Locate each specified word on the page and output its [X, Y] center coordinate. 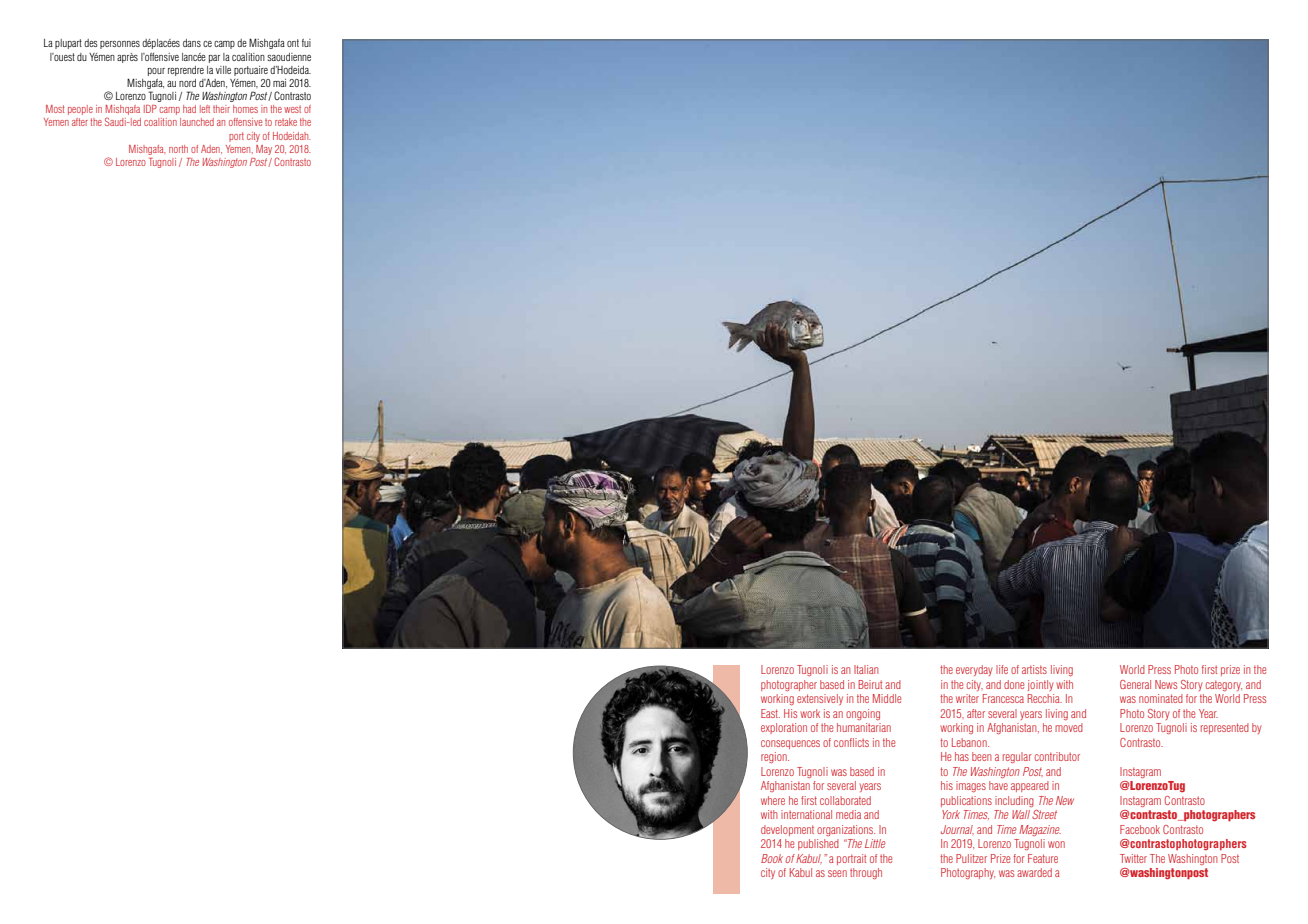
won [1056, 844]
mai [279, 83]
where [773, 800]
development [787, 830]
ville [223, 70]
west [292, 109]
